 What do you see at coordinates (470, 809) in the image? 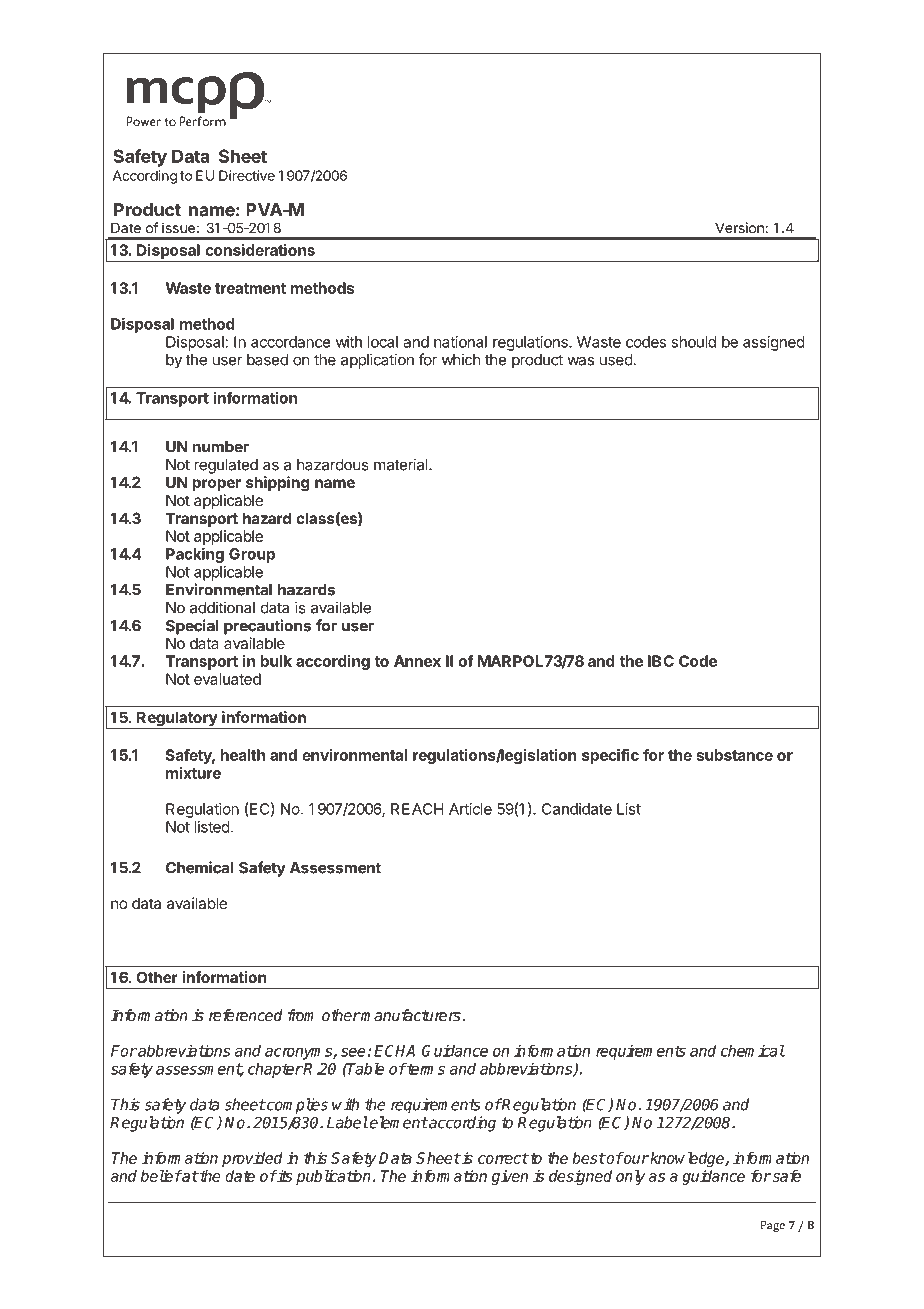
I see `Article` at bounding box center [470, 809].
